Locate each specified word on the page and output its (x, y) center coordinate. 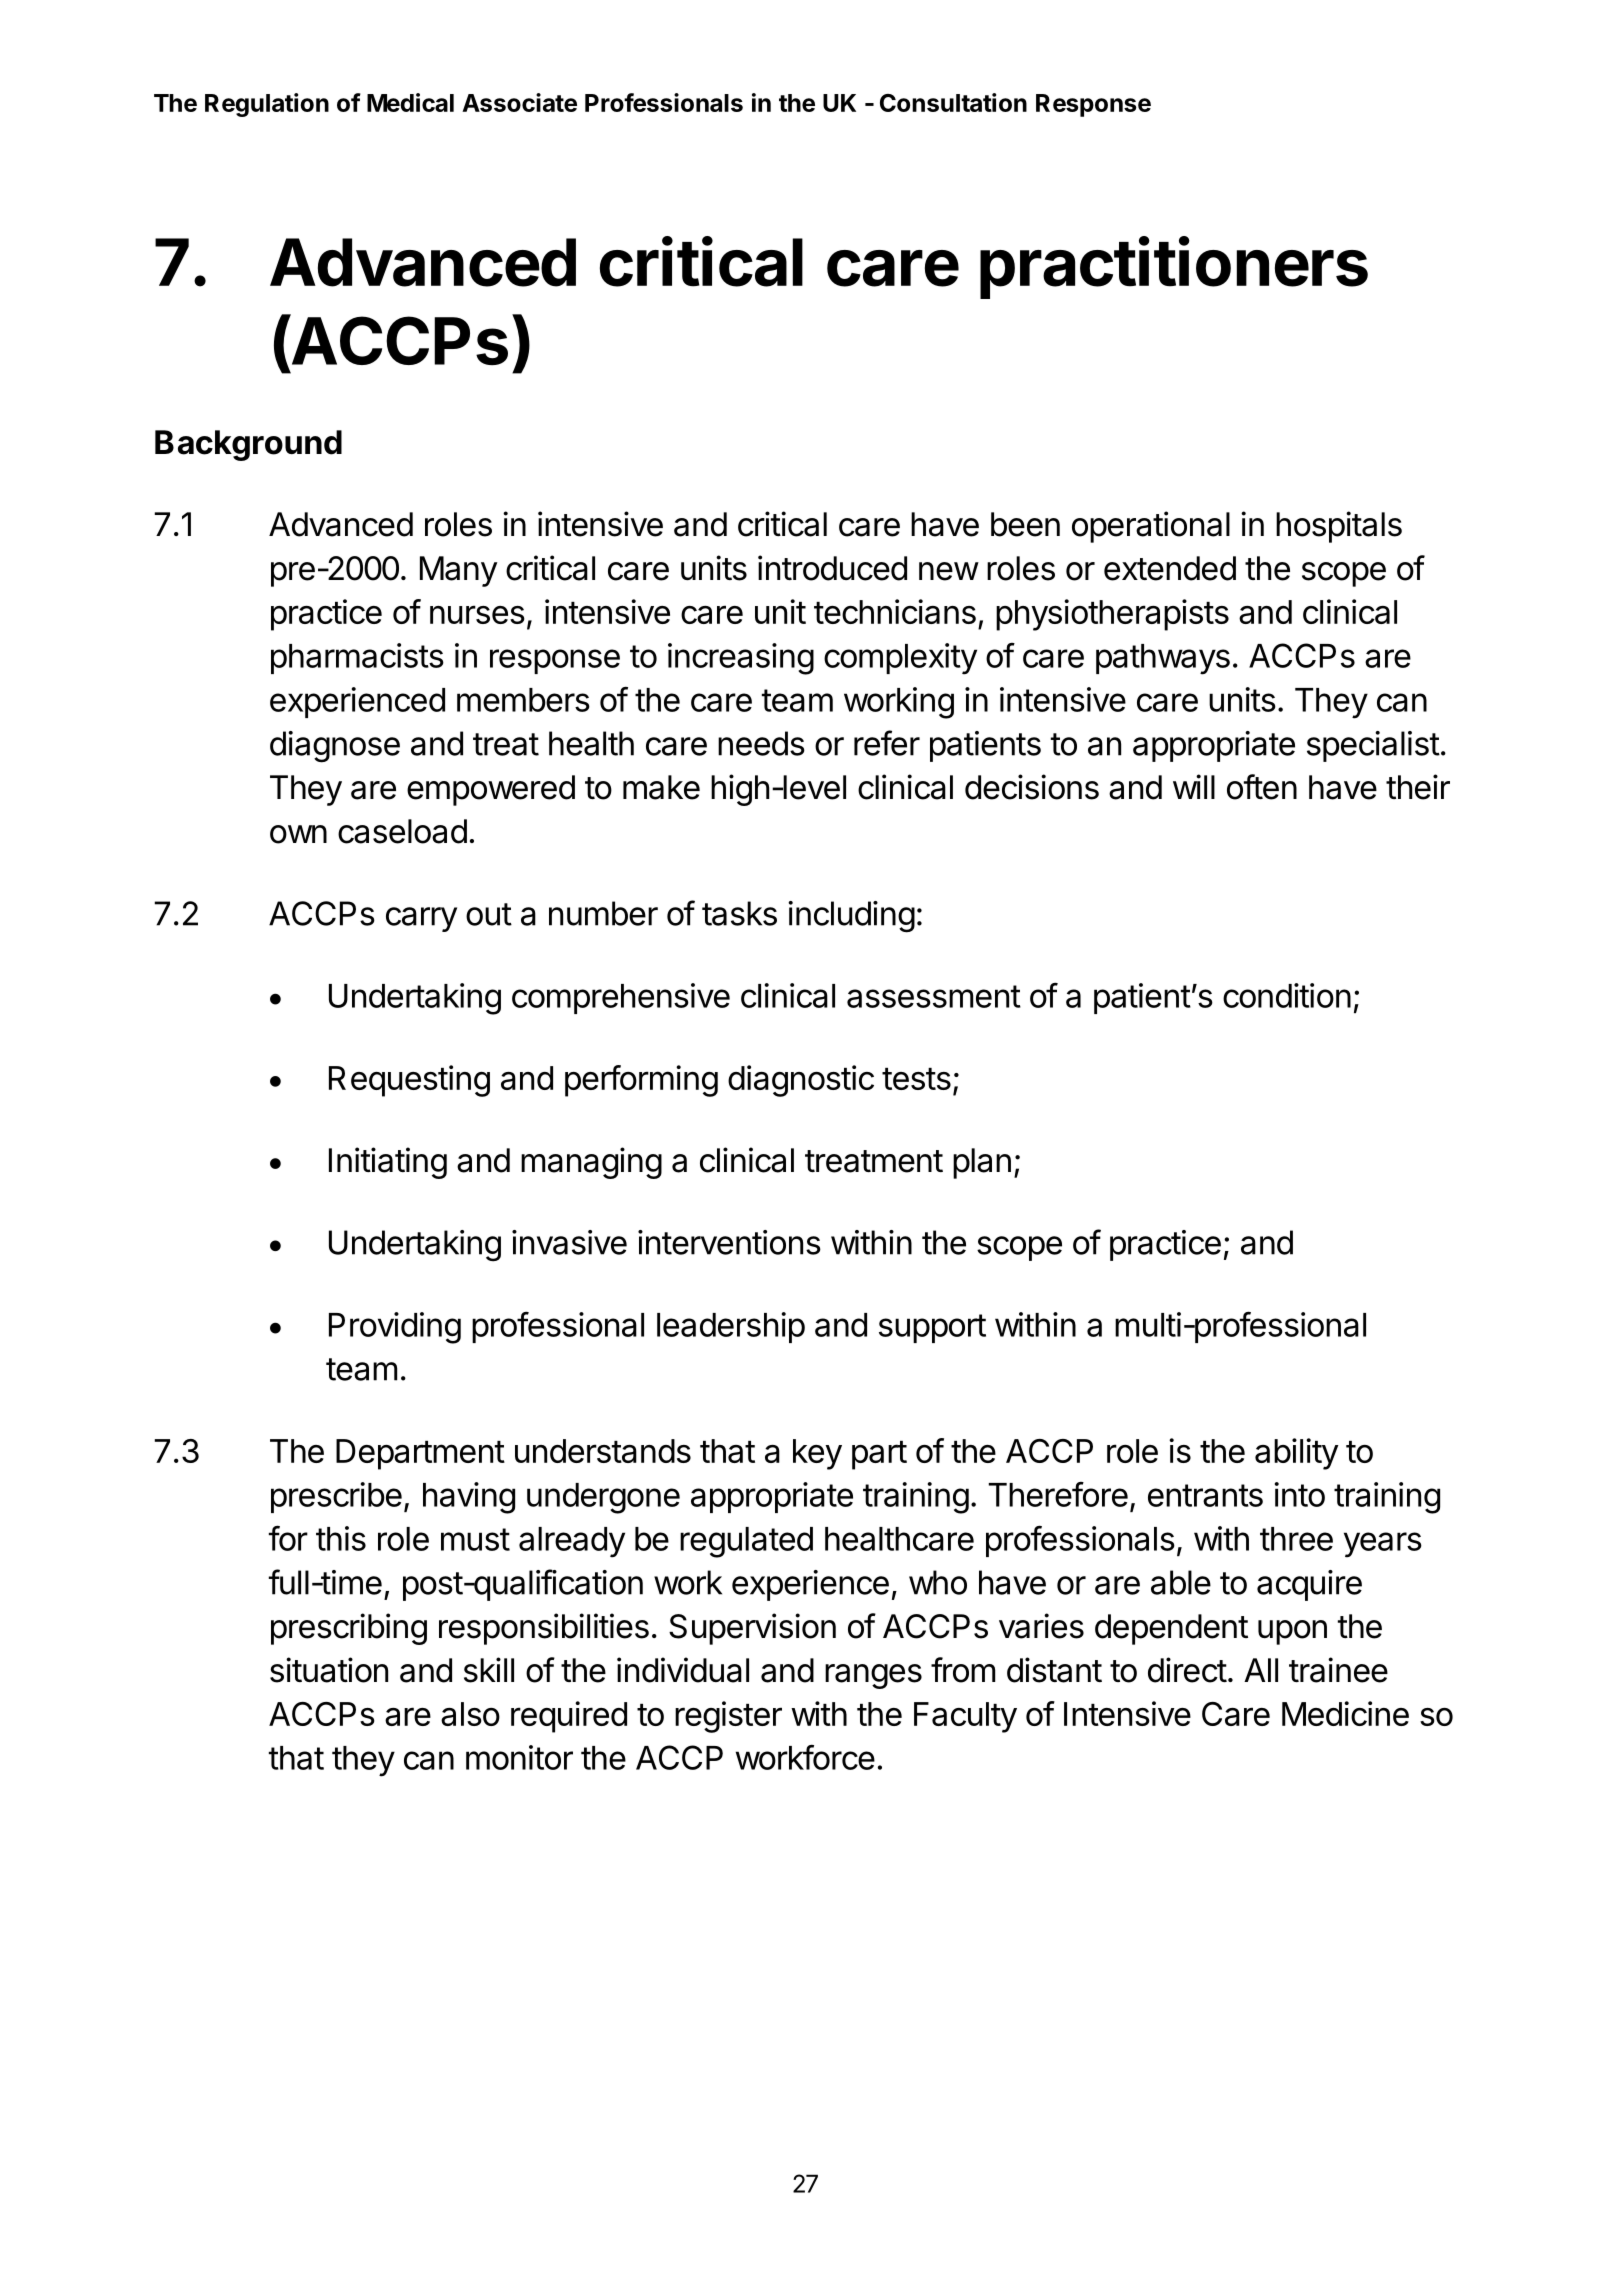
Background (248, 445)
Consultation (953, 102)
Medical (410, 102)
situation (329, 1670)
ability (1297, 1454)
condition (1287, 995)
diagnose (335, 747)
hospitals (1339, 527)
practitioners (1174, 267)
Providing (395, 1328)
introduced (832, 568)
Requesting (409, 1081)
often (1262, 787)
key (817, 1454)
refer (887, 743)
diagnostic (801, 1081)
